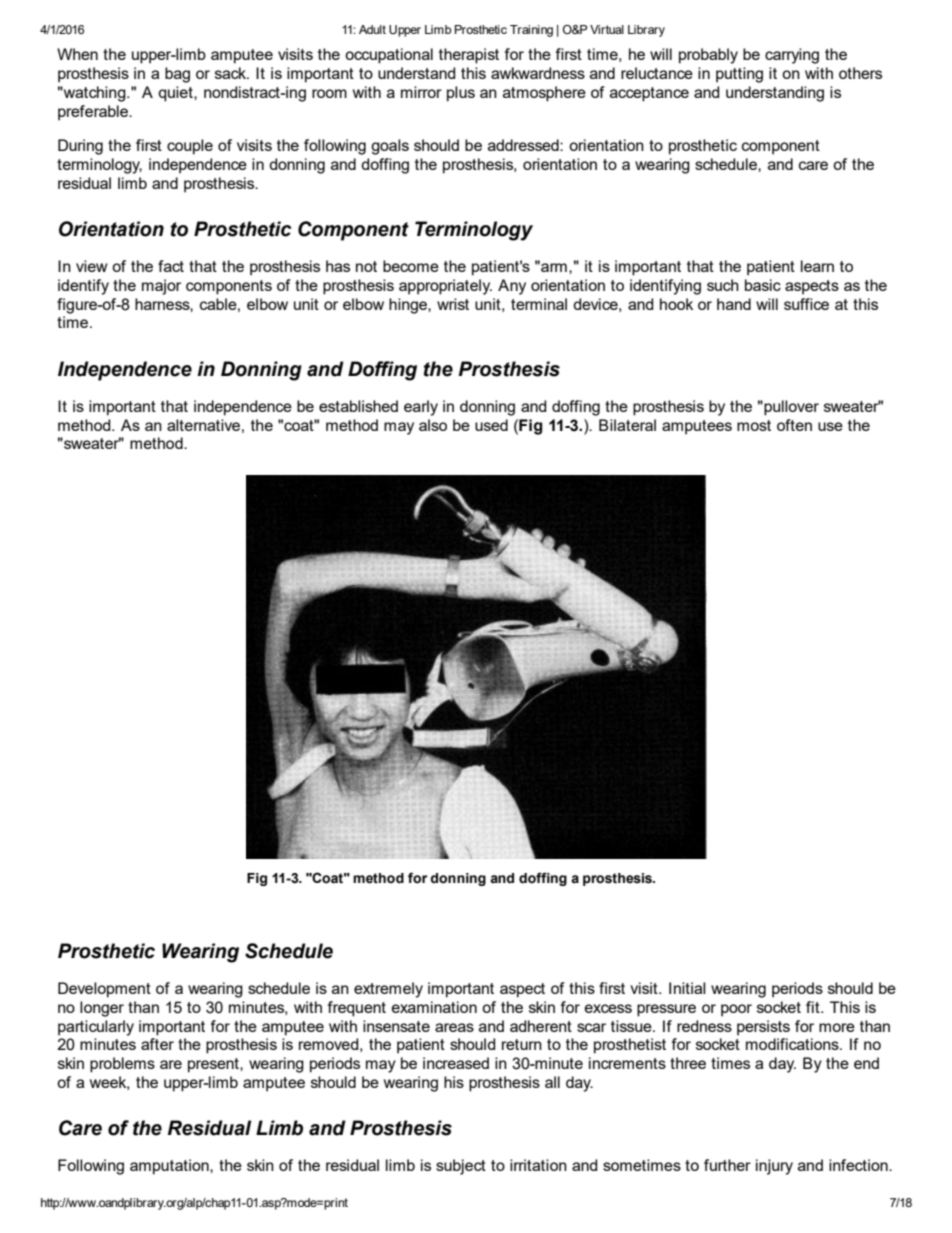 The height and width of the image is (1233, 952). I want to click on used, so click(491, 425).
